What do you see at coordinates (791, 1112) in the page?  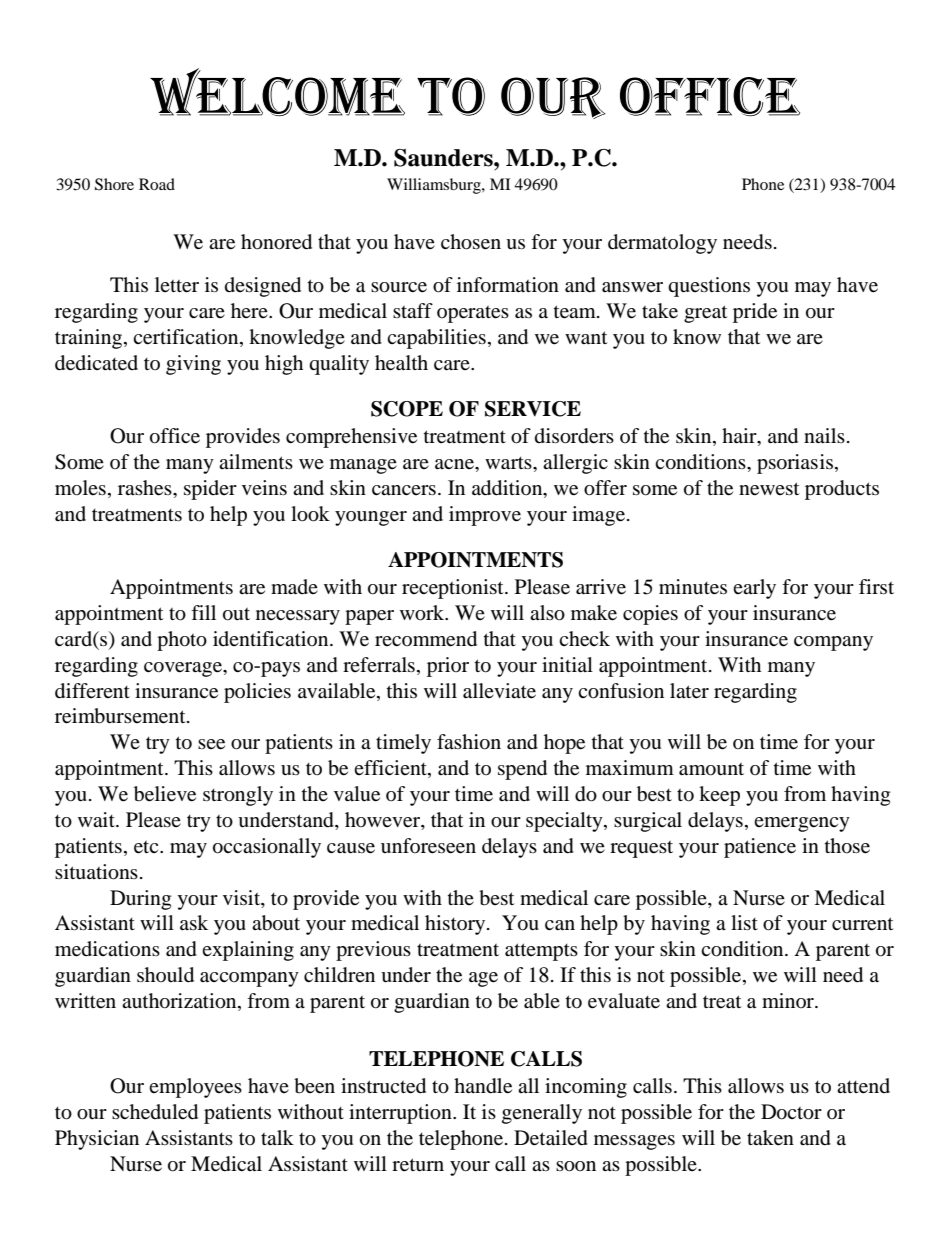 I see `Doctor` at bounding box center [791, 1112].
